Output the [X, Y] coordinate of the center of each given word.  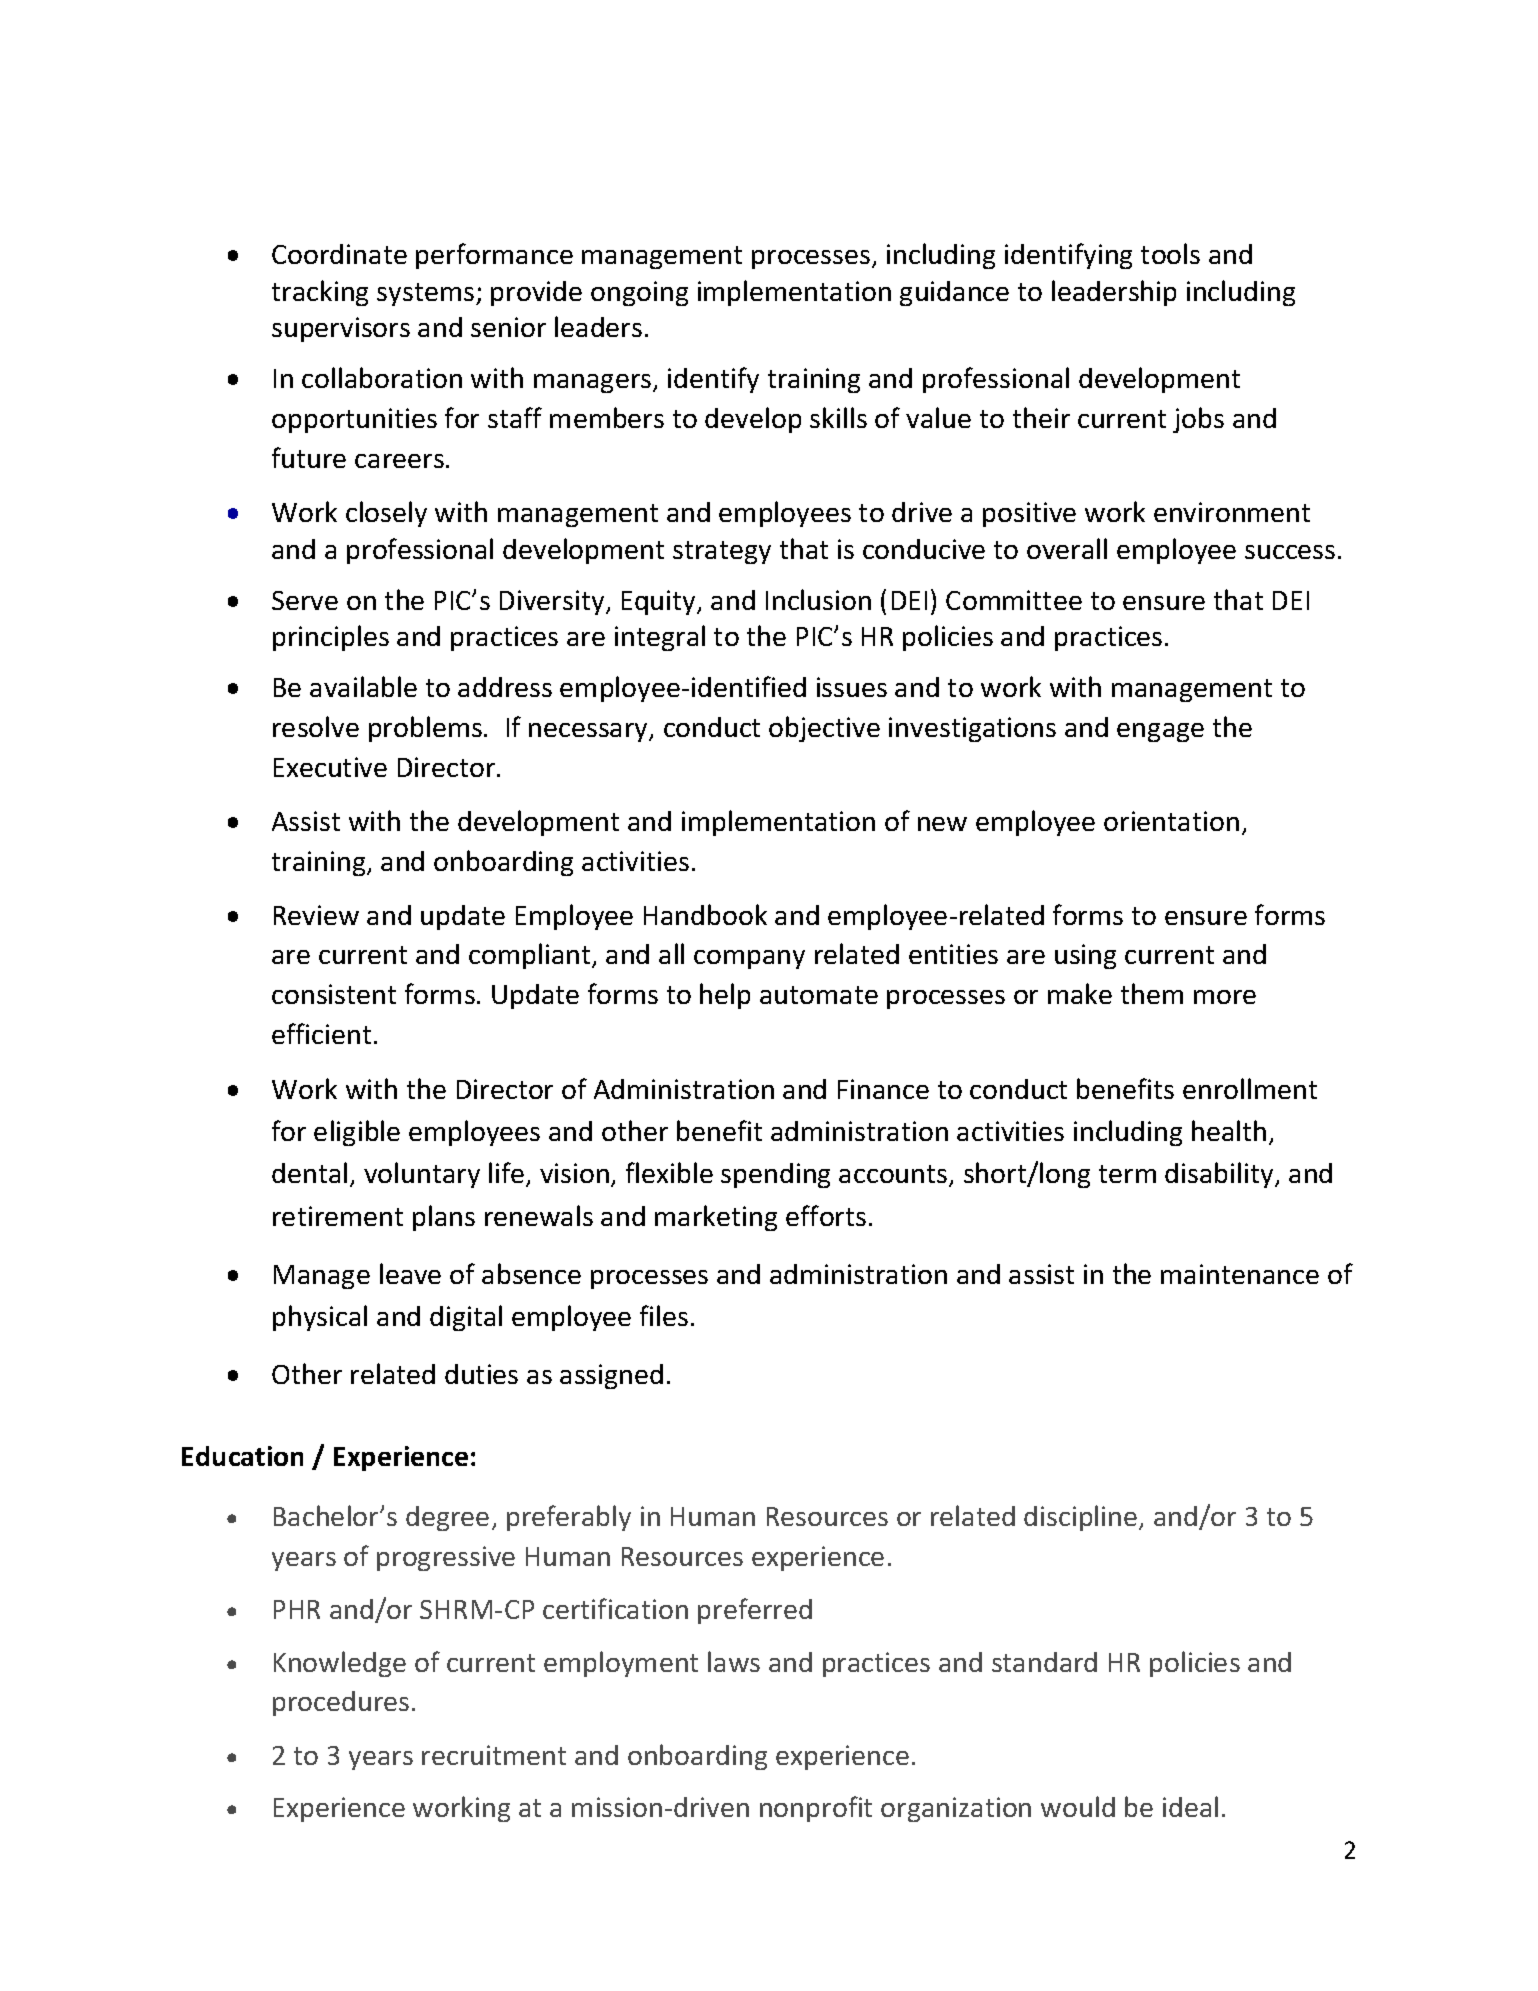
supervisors [341, 329]
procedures [341, 1703]
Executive [330, 767]
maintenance [1240, 1274]
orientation [1171, 821]
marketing [716, 1218]
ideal [1190, 1806]
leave [410, 1273]
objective [824, 729]
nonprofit [816, 1809]
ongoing [639, 293]
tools [1170, 253]
